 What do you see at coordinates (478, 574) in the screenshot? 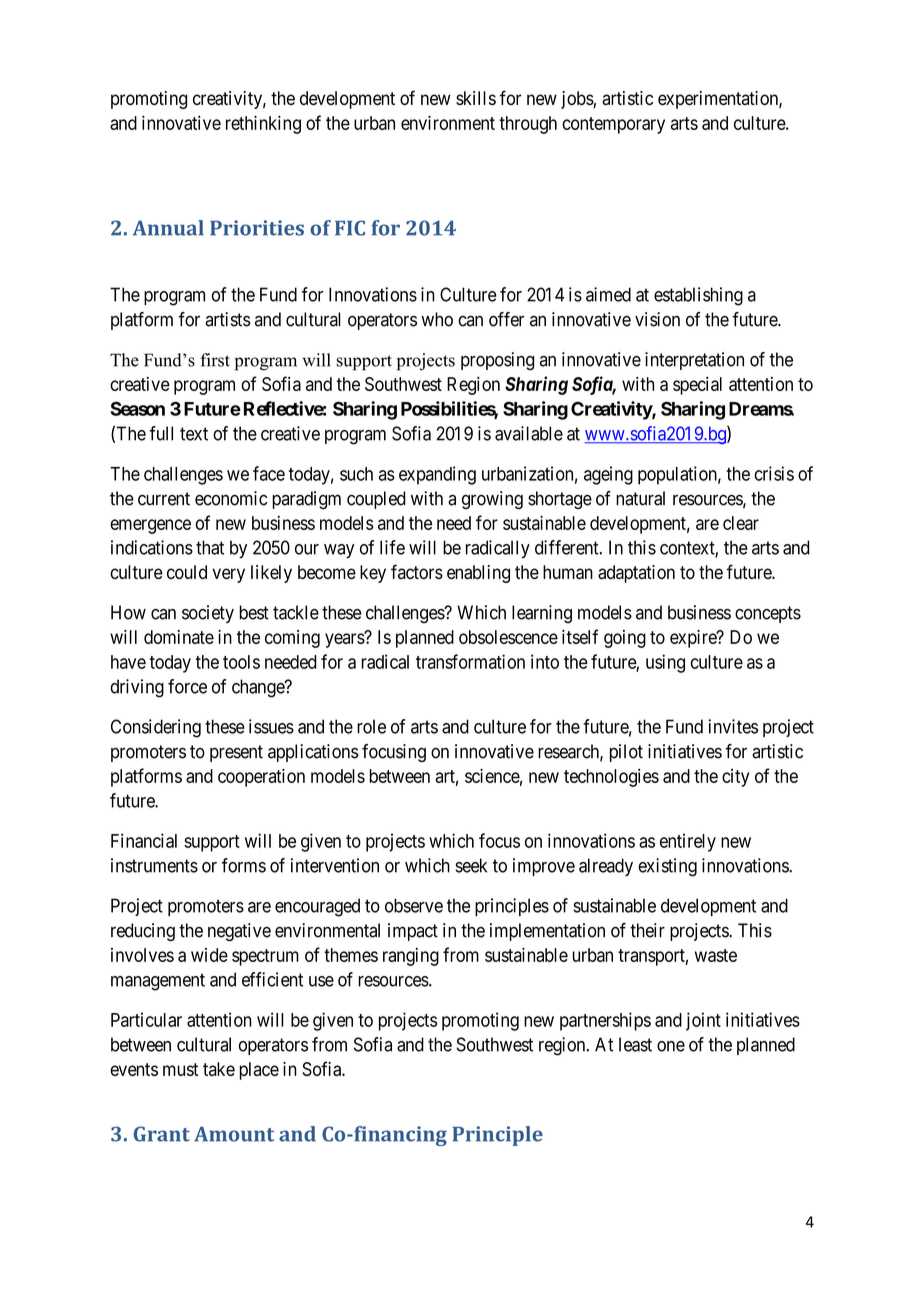
I see `enabling` at bounding box center [478, 574].
